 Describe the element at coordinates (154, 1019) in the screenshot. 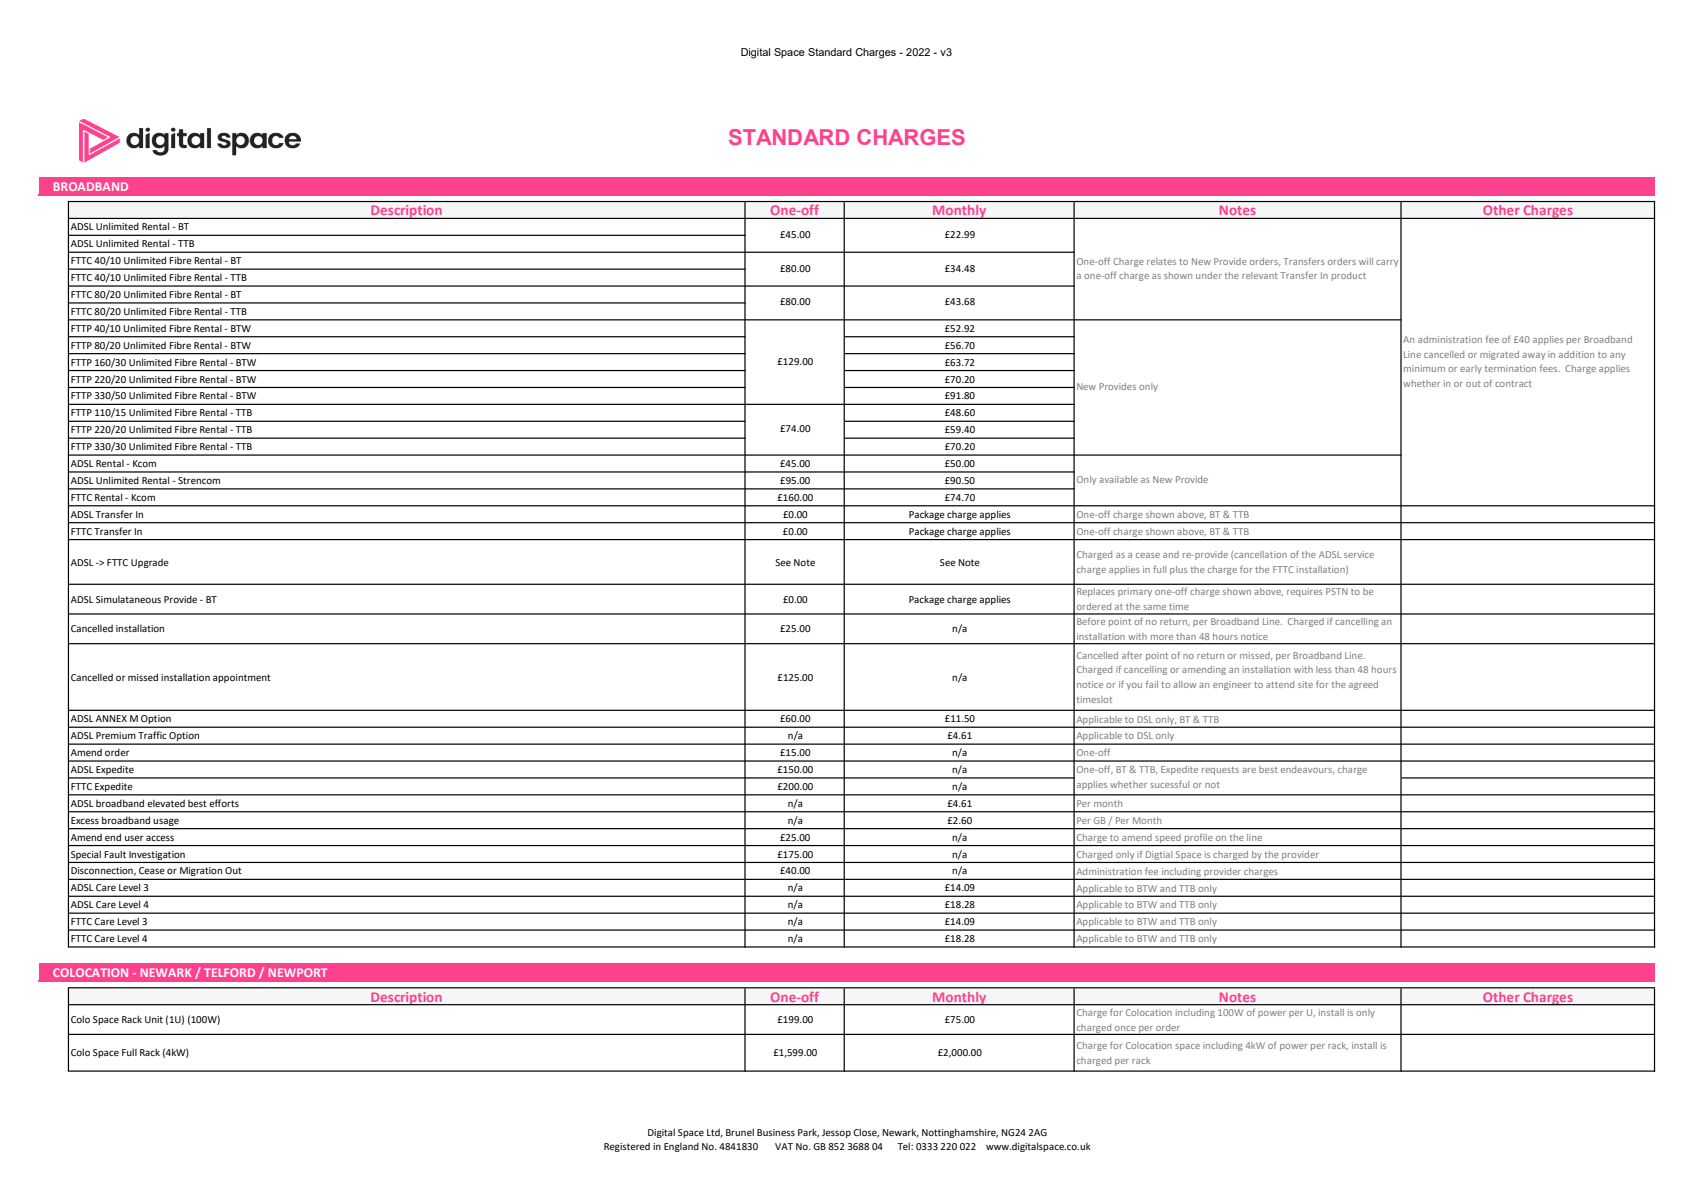

I see `Unit` at that location.
